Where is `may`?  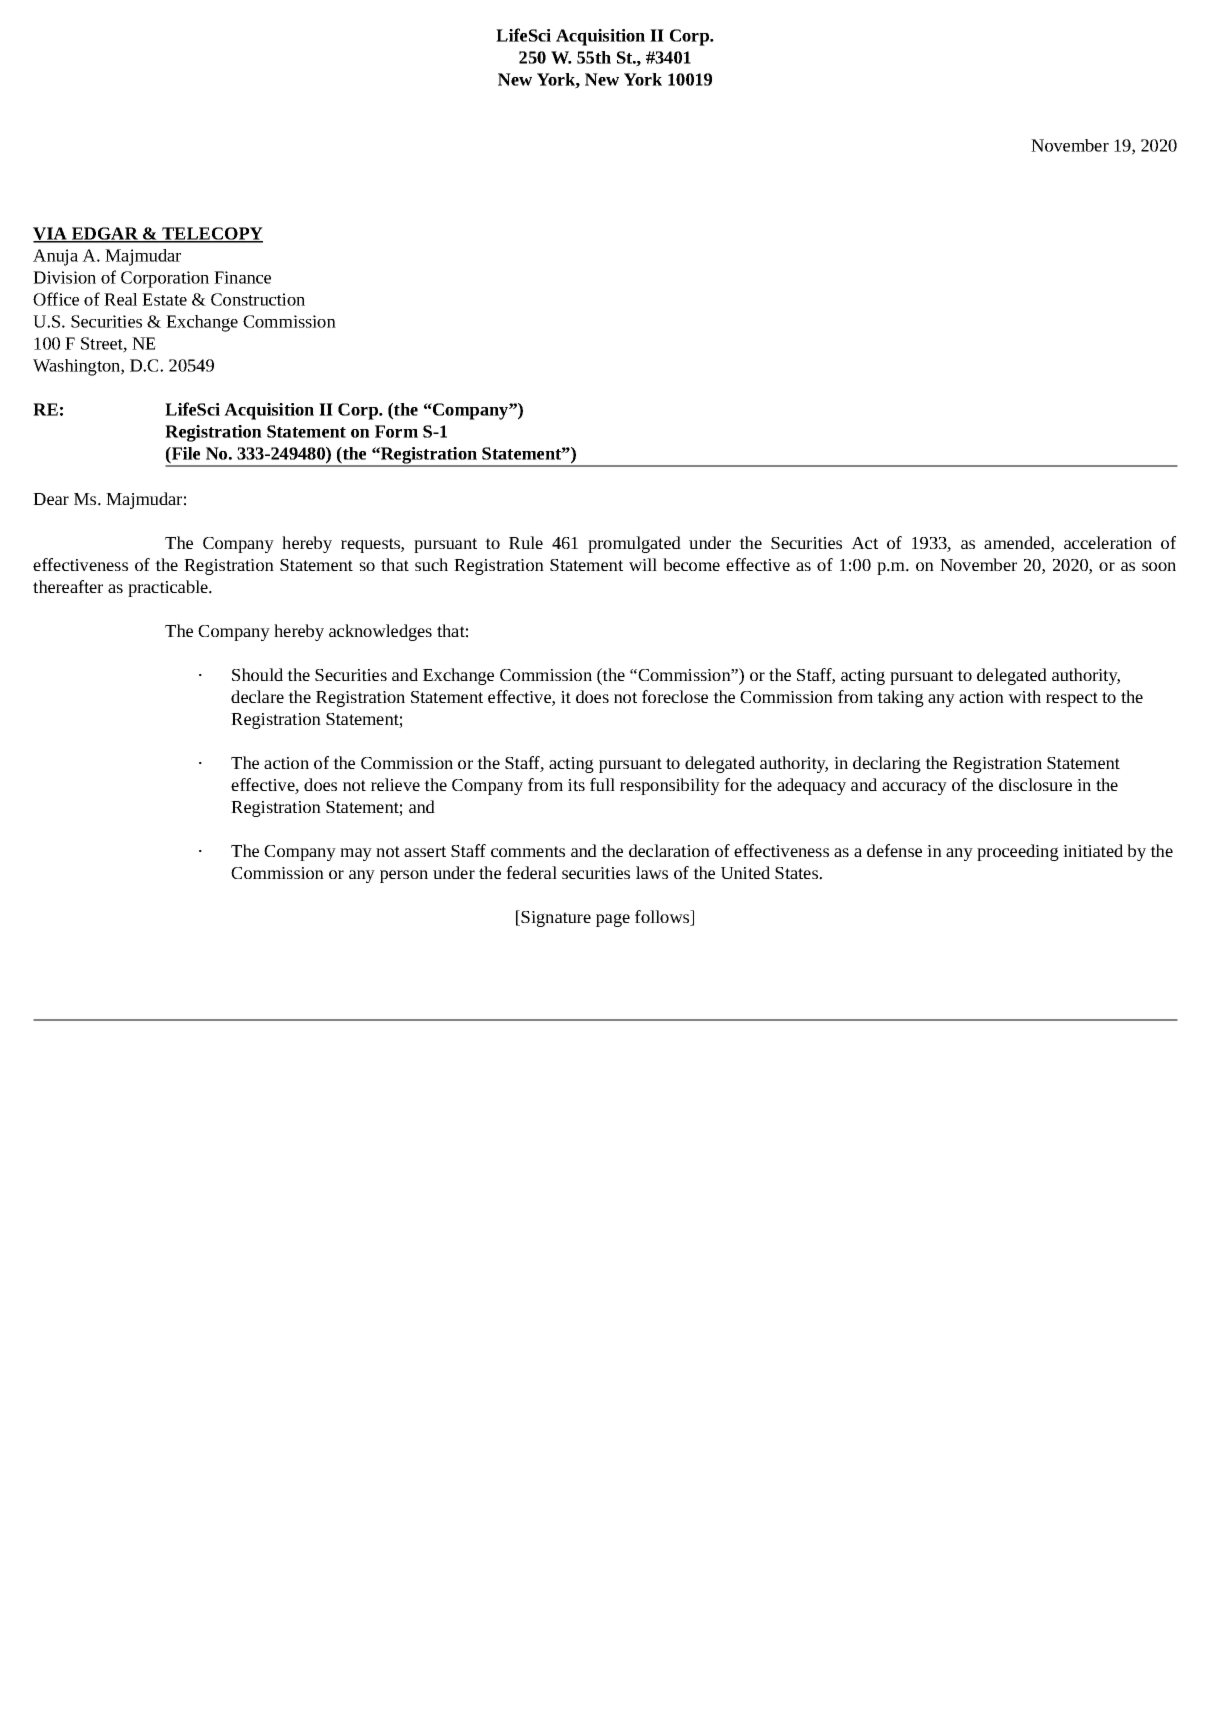 may is located at coordinates (356, 854).
